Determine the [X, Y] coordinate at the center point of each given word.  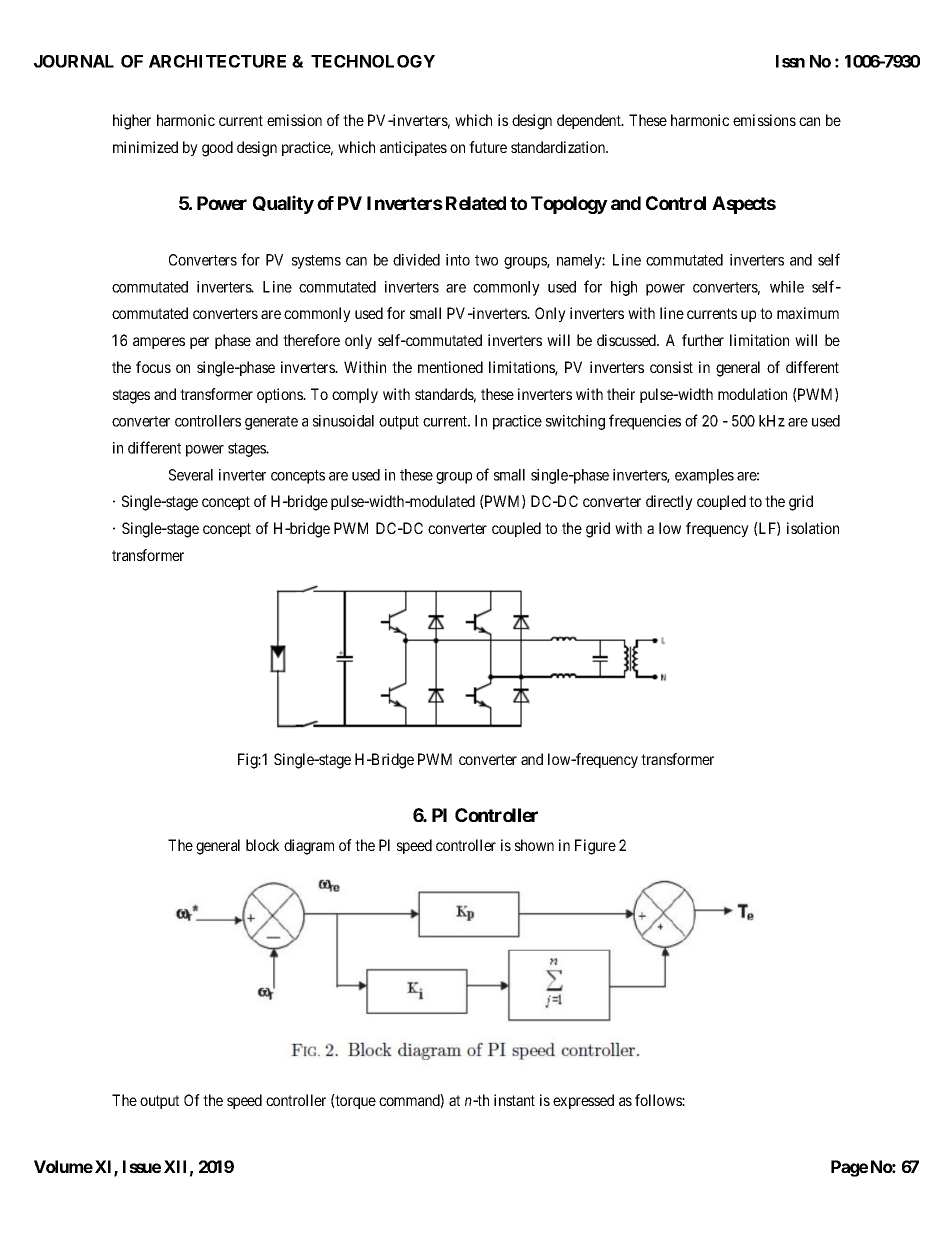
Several [191, 475]
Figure [595, 847]
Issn [790, 61]
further [703, 340]
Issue [142, 1166]
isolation [813, 528]
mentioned [450, 367]
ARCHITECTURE [217, 61]
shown [534, 845]
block [262, 845]
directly [669, 502]
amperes [159, 343]
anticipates [413, 148]
